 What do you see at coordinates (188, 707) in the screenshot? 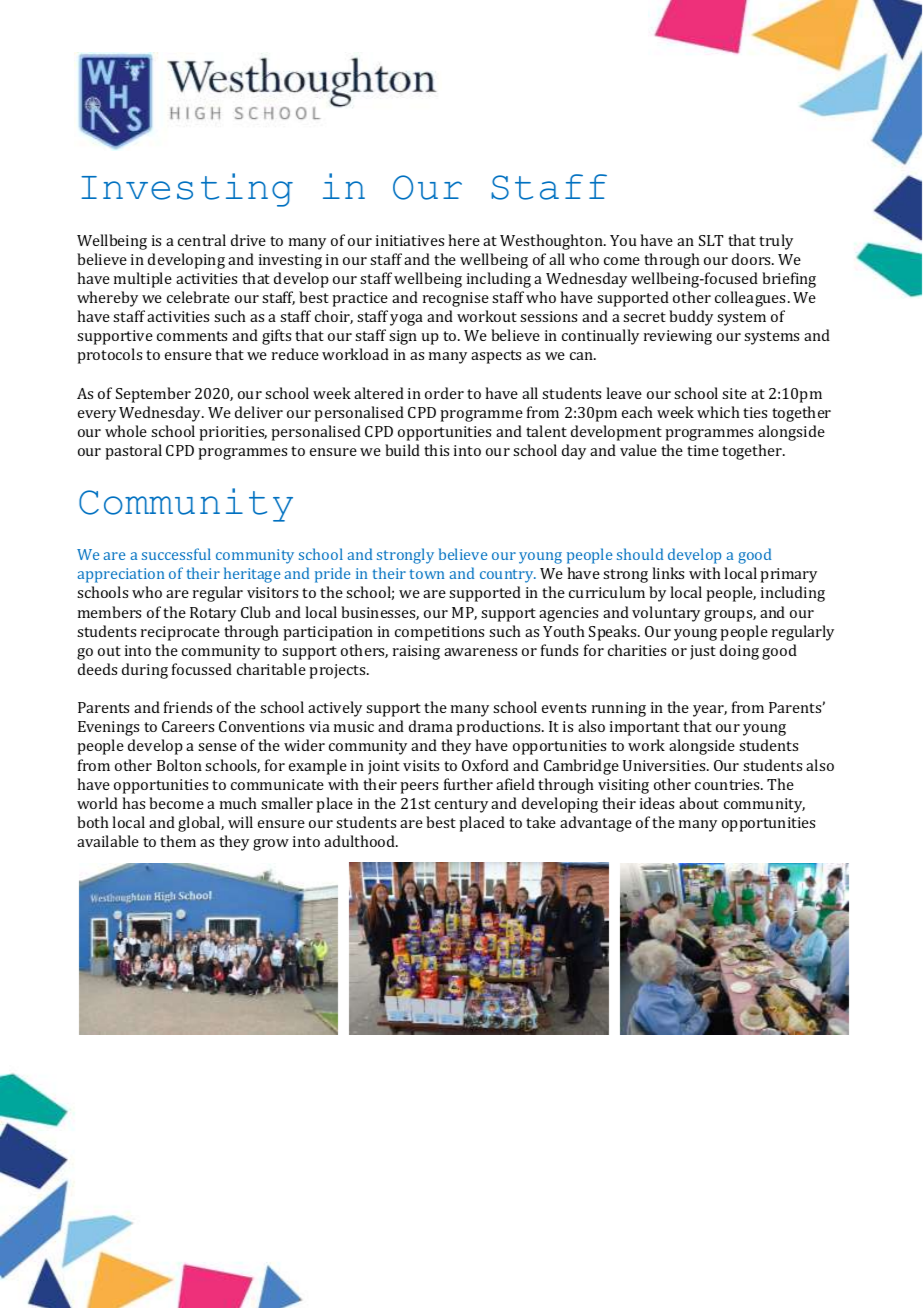
I see `friends` at bounding box center [188, 707].
